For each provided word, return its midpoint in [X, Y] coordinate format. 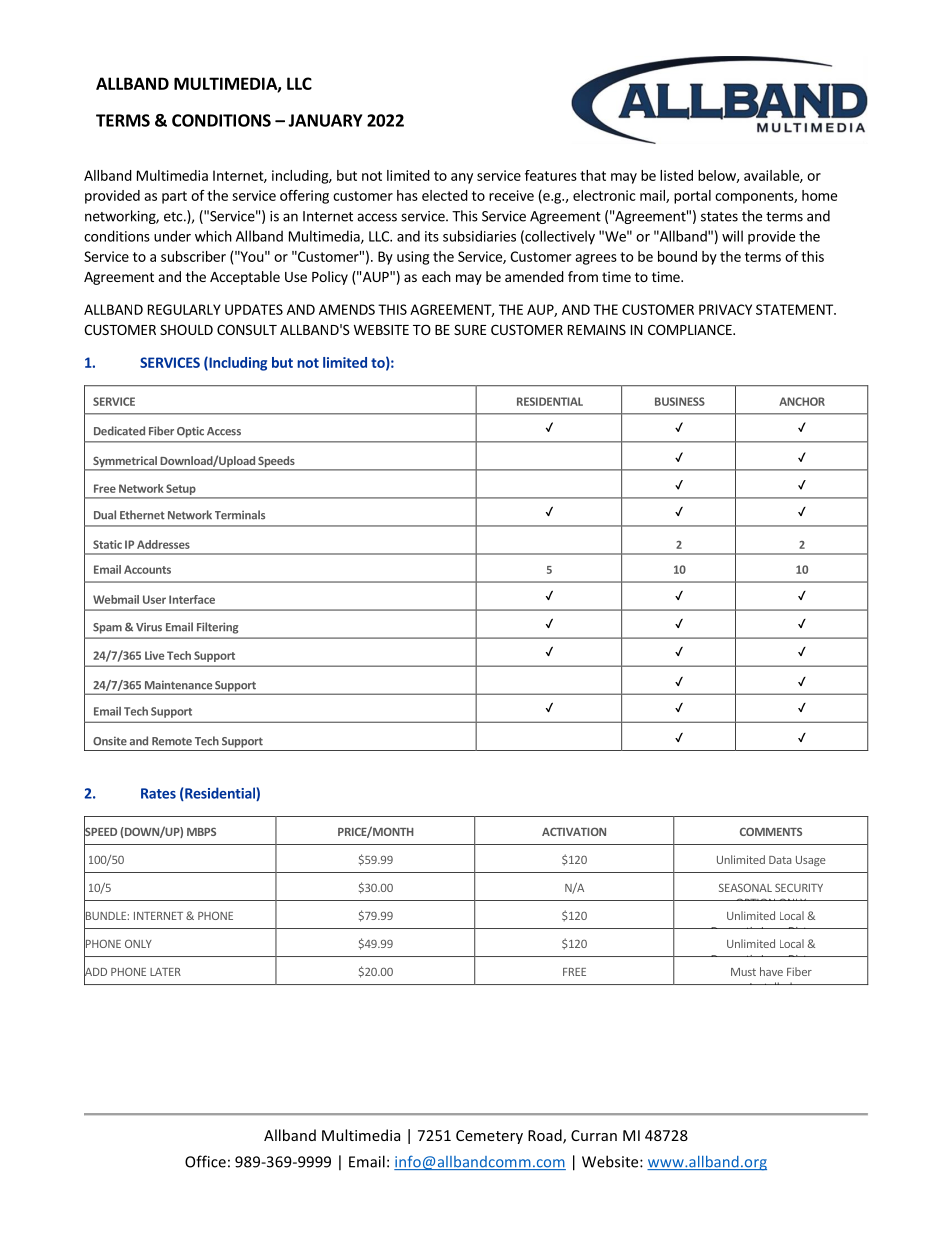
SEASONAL [745, 887]
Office [205, 1161]
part [174, 197]
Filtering [218, 628]
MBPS [201, 831]
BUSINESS [680, 401]
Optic [190, 432]
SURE [470, 329]
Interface [192, 599]
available [772, 176]
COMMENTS [771, 831]
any [462, 178]
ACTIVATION [574, 831]
